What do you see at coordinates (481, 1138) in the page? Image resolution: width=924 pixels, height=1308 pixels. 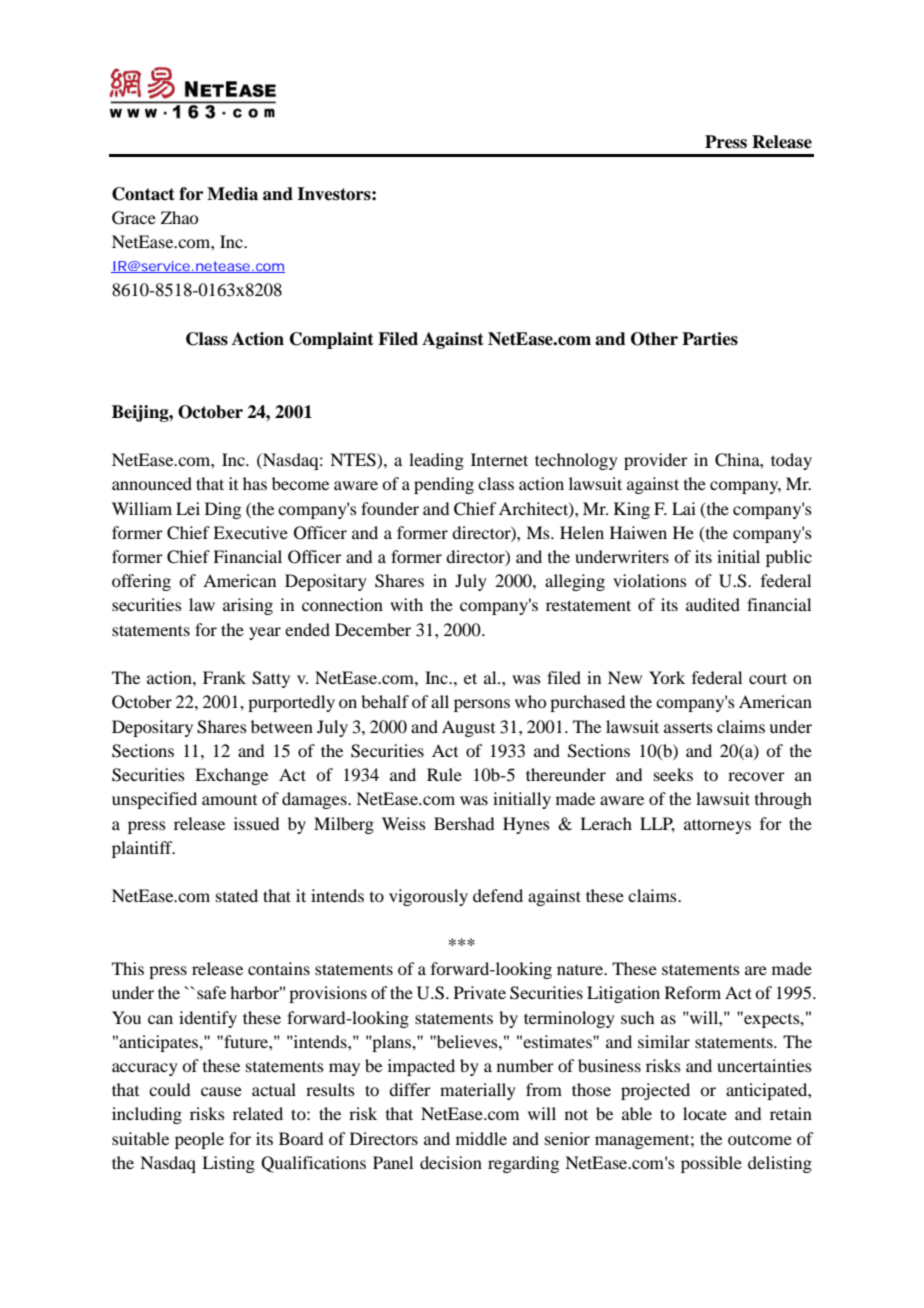 I see `middle` at bounding box center [481, 1138].
